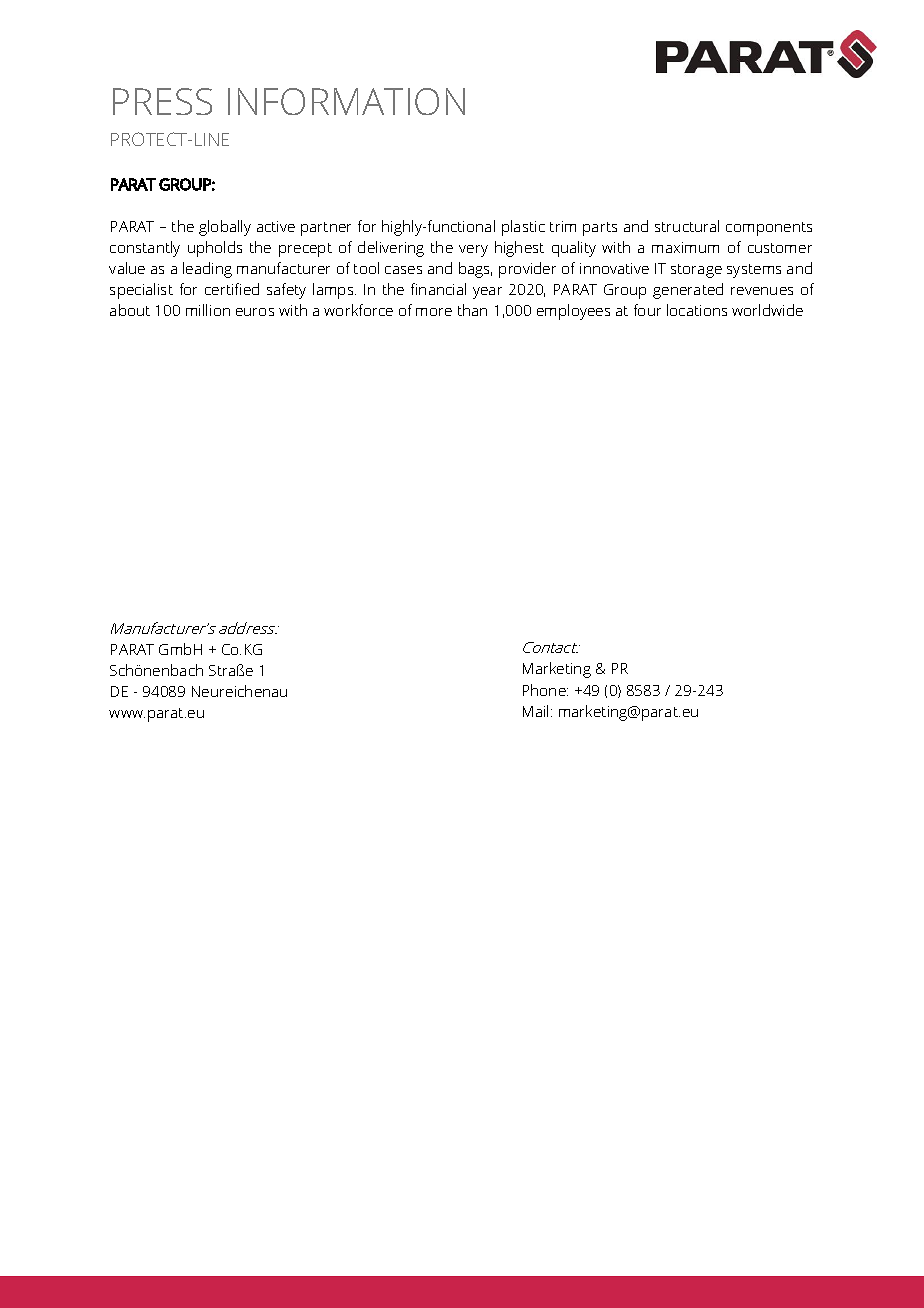 This page has height=1308, width=924. I want to click on four, so click(647, 310).
